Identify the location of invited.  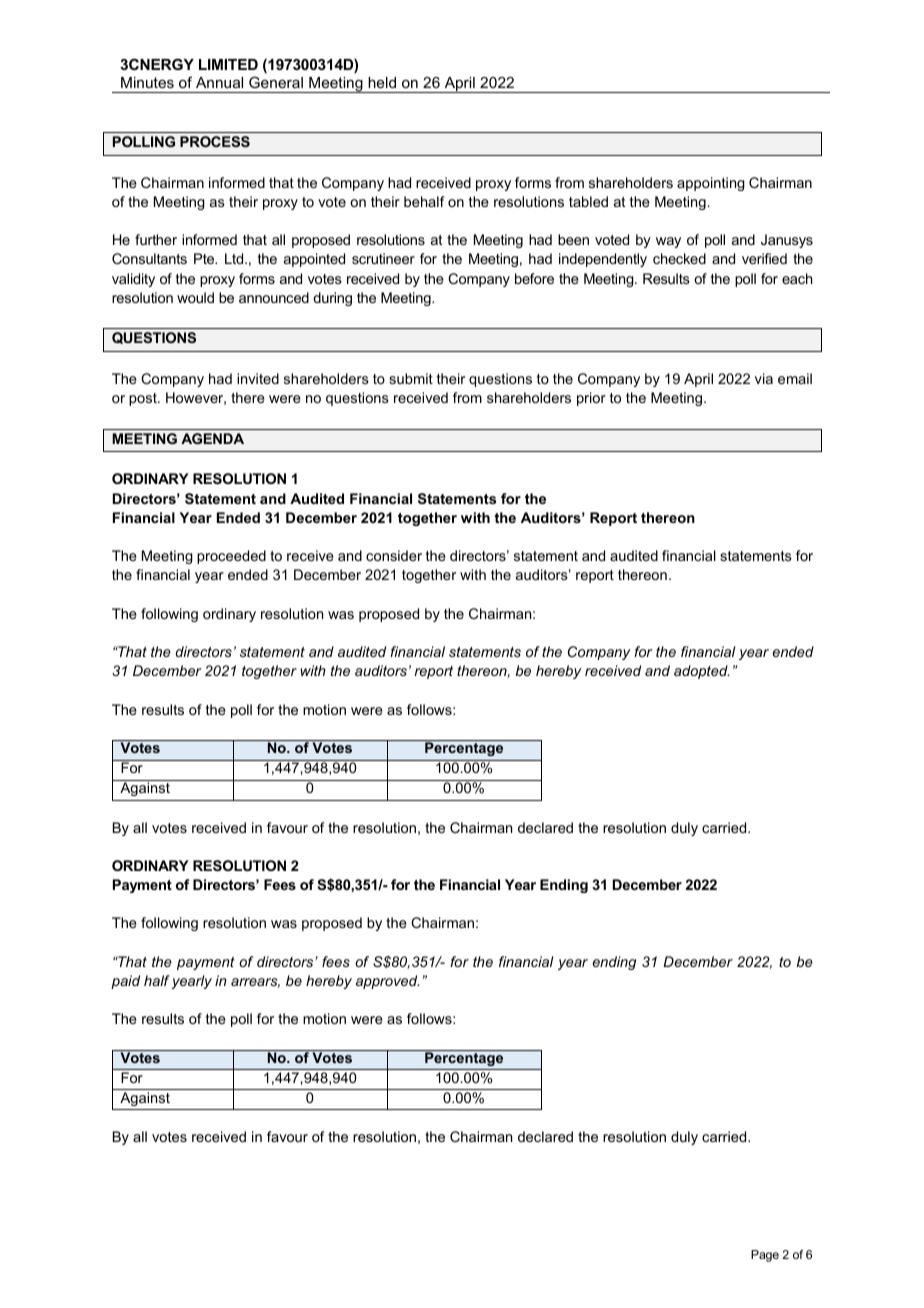
(258, 378).
